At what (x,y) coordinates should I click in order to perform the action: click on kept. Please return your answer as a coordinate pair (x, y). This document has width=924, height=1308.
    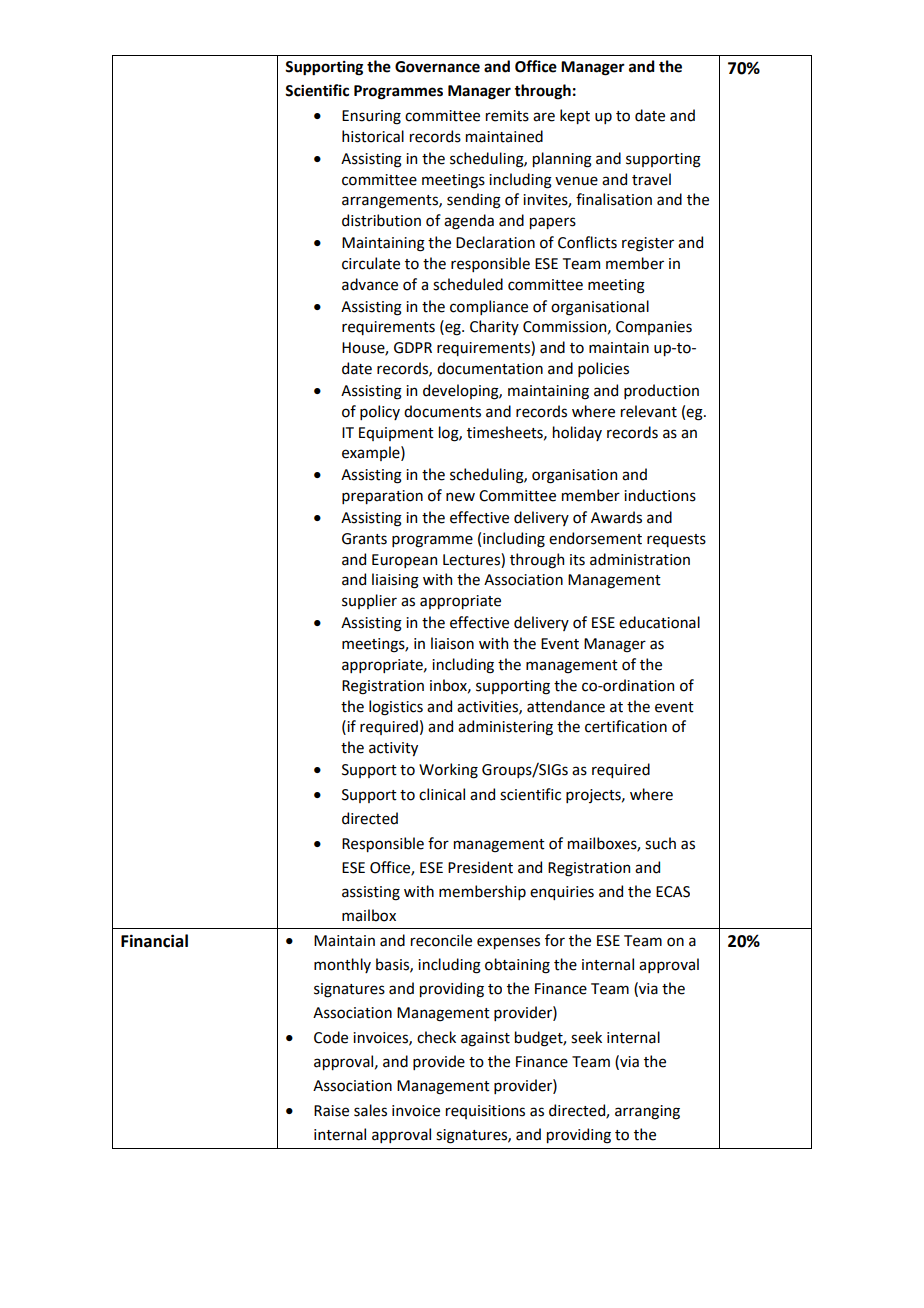
    Looking at the image, I should click on (575, 116).
